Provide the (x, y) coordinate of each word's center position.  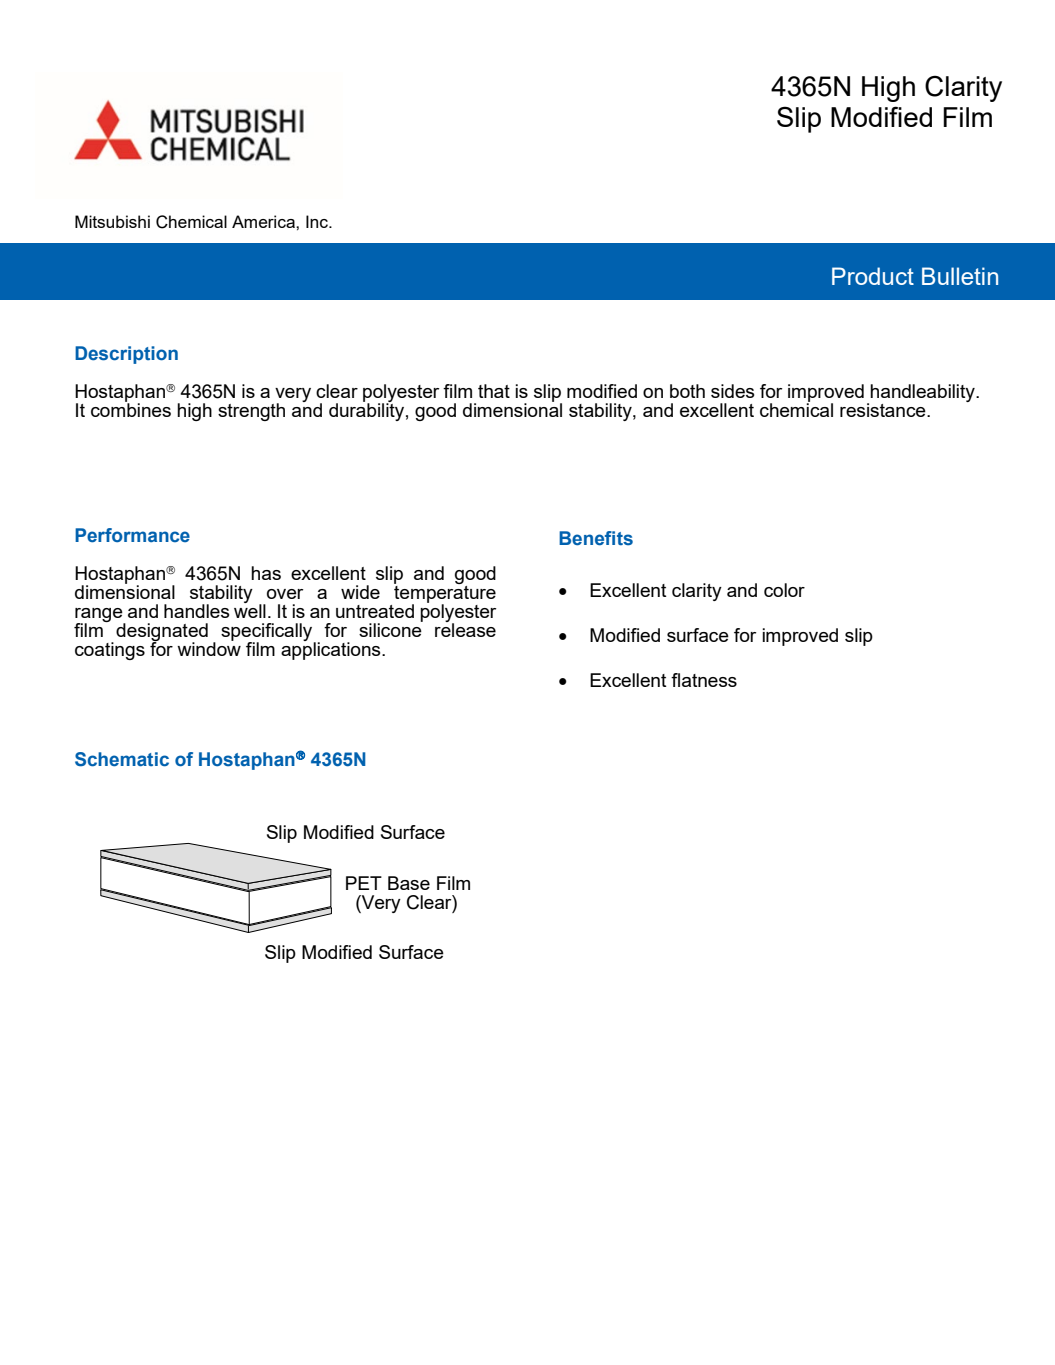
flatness (704, 680)
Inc (318, 221)
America (264, 221)
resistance (884, 410)
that (494, 391)
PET (364, 883)
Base (409, 883)
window (209, 648)
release (465, 629)
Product (873, 276)
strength (251, 412)
